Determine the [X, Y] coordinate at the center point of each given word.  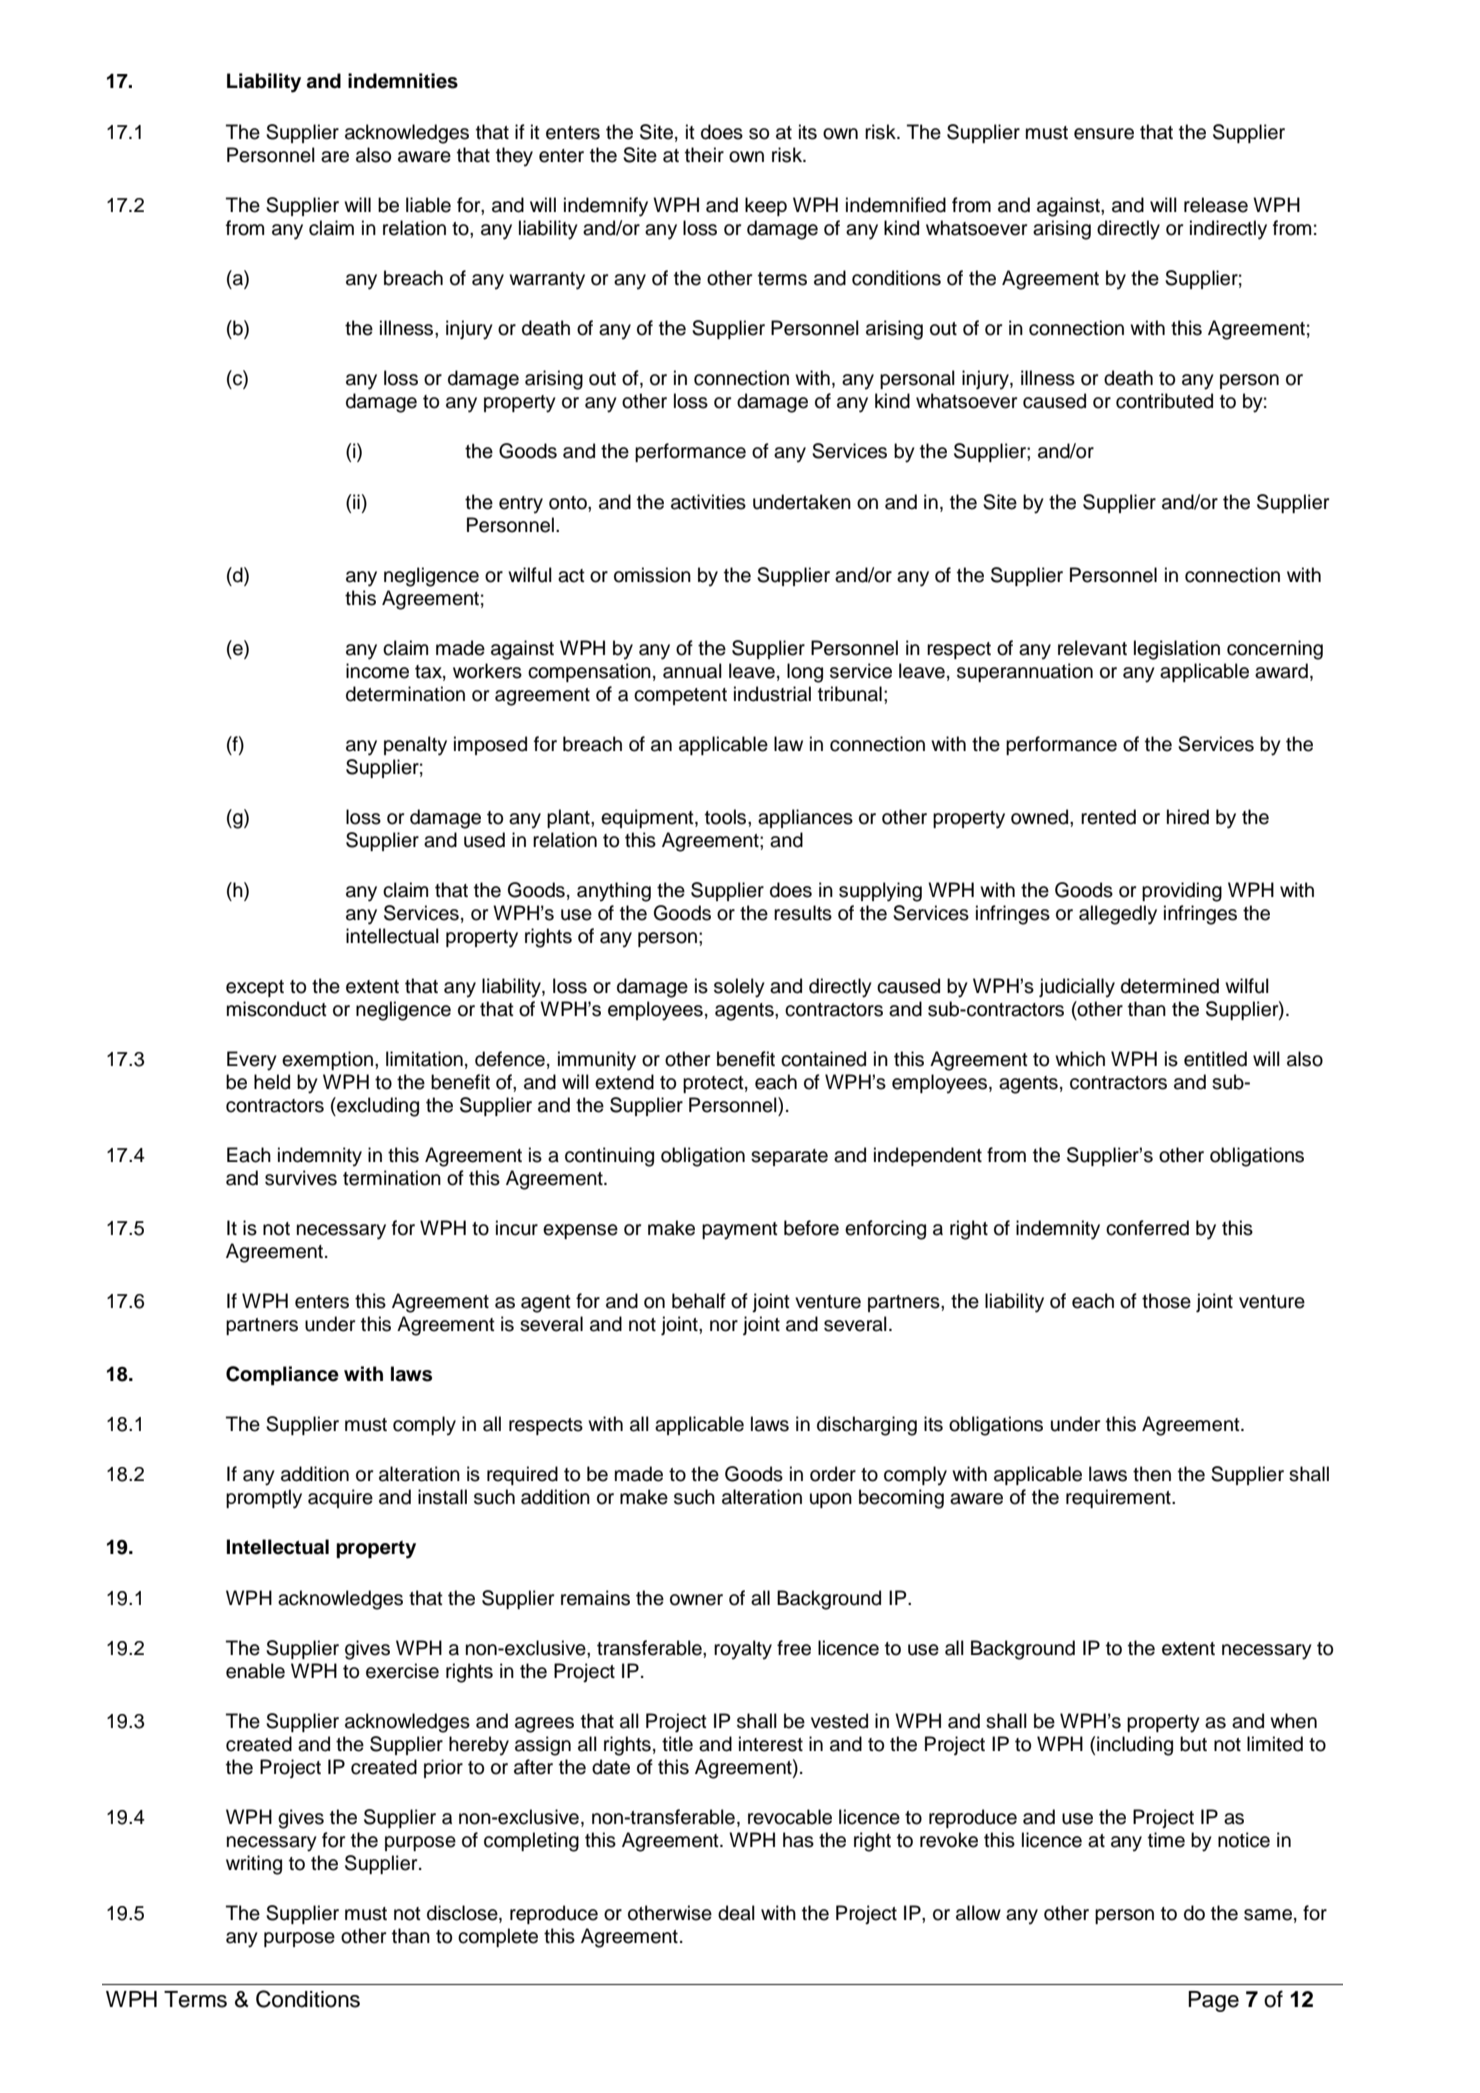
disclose [463, 1914]
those [1166, 1301]
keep [766, 206]
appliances [805, 818]
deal [736, 1913]
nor [724, 1326]
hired [1188, 817]
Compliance [282, 1375]
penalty [415, 746]
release [1216, 205]
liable [428, 205]
